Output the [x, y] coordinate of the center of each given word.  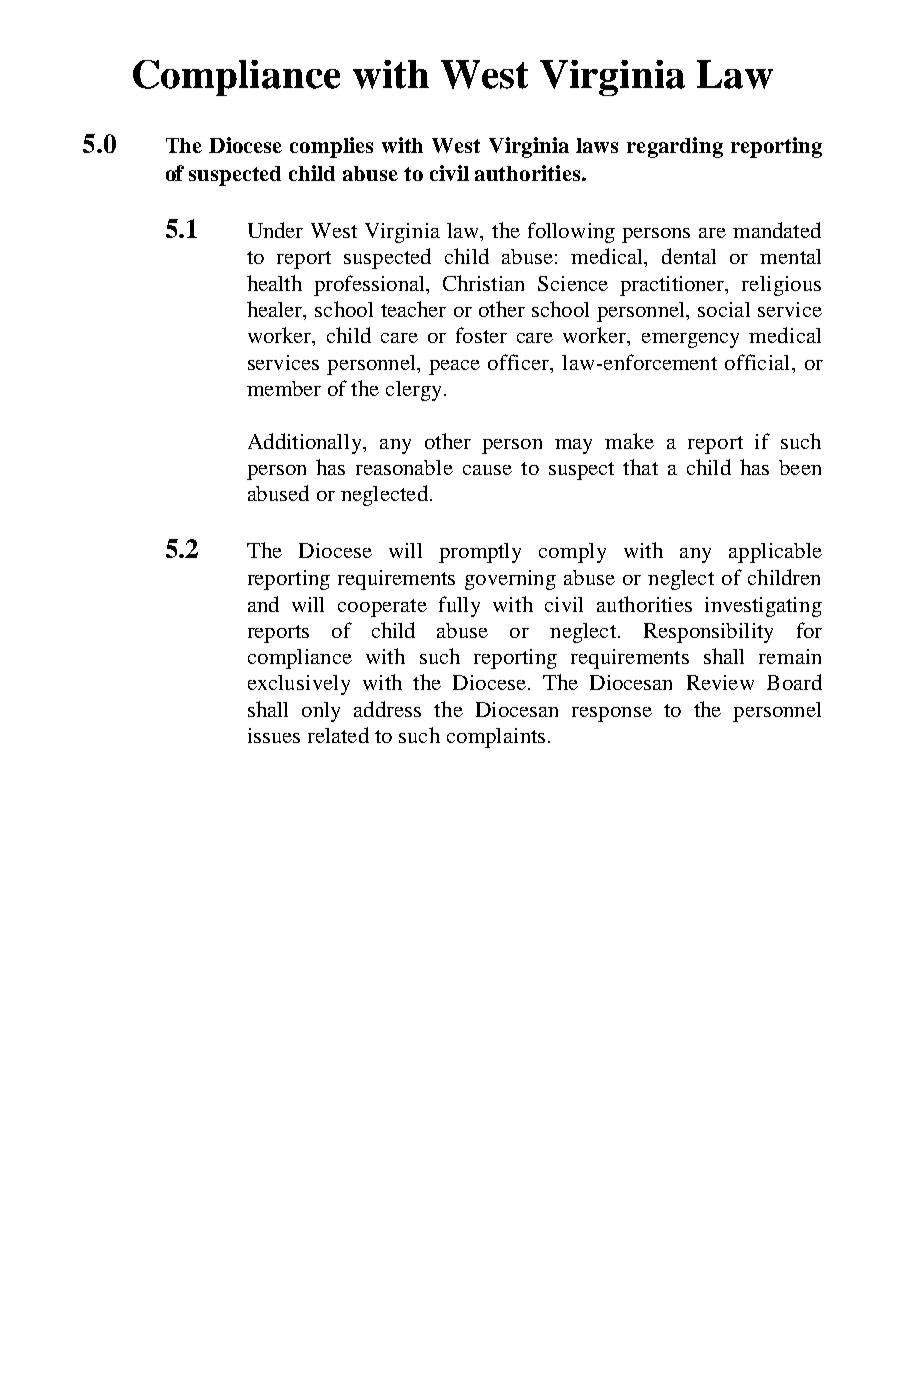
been [800, 467]
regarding [675, 147]
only [321, 712]
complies [331, 147]
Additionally [306, 443]
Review [720, 682]
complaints [496, 738]
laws [597, 145]
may [573, 446]
